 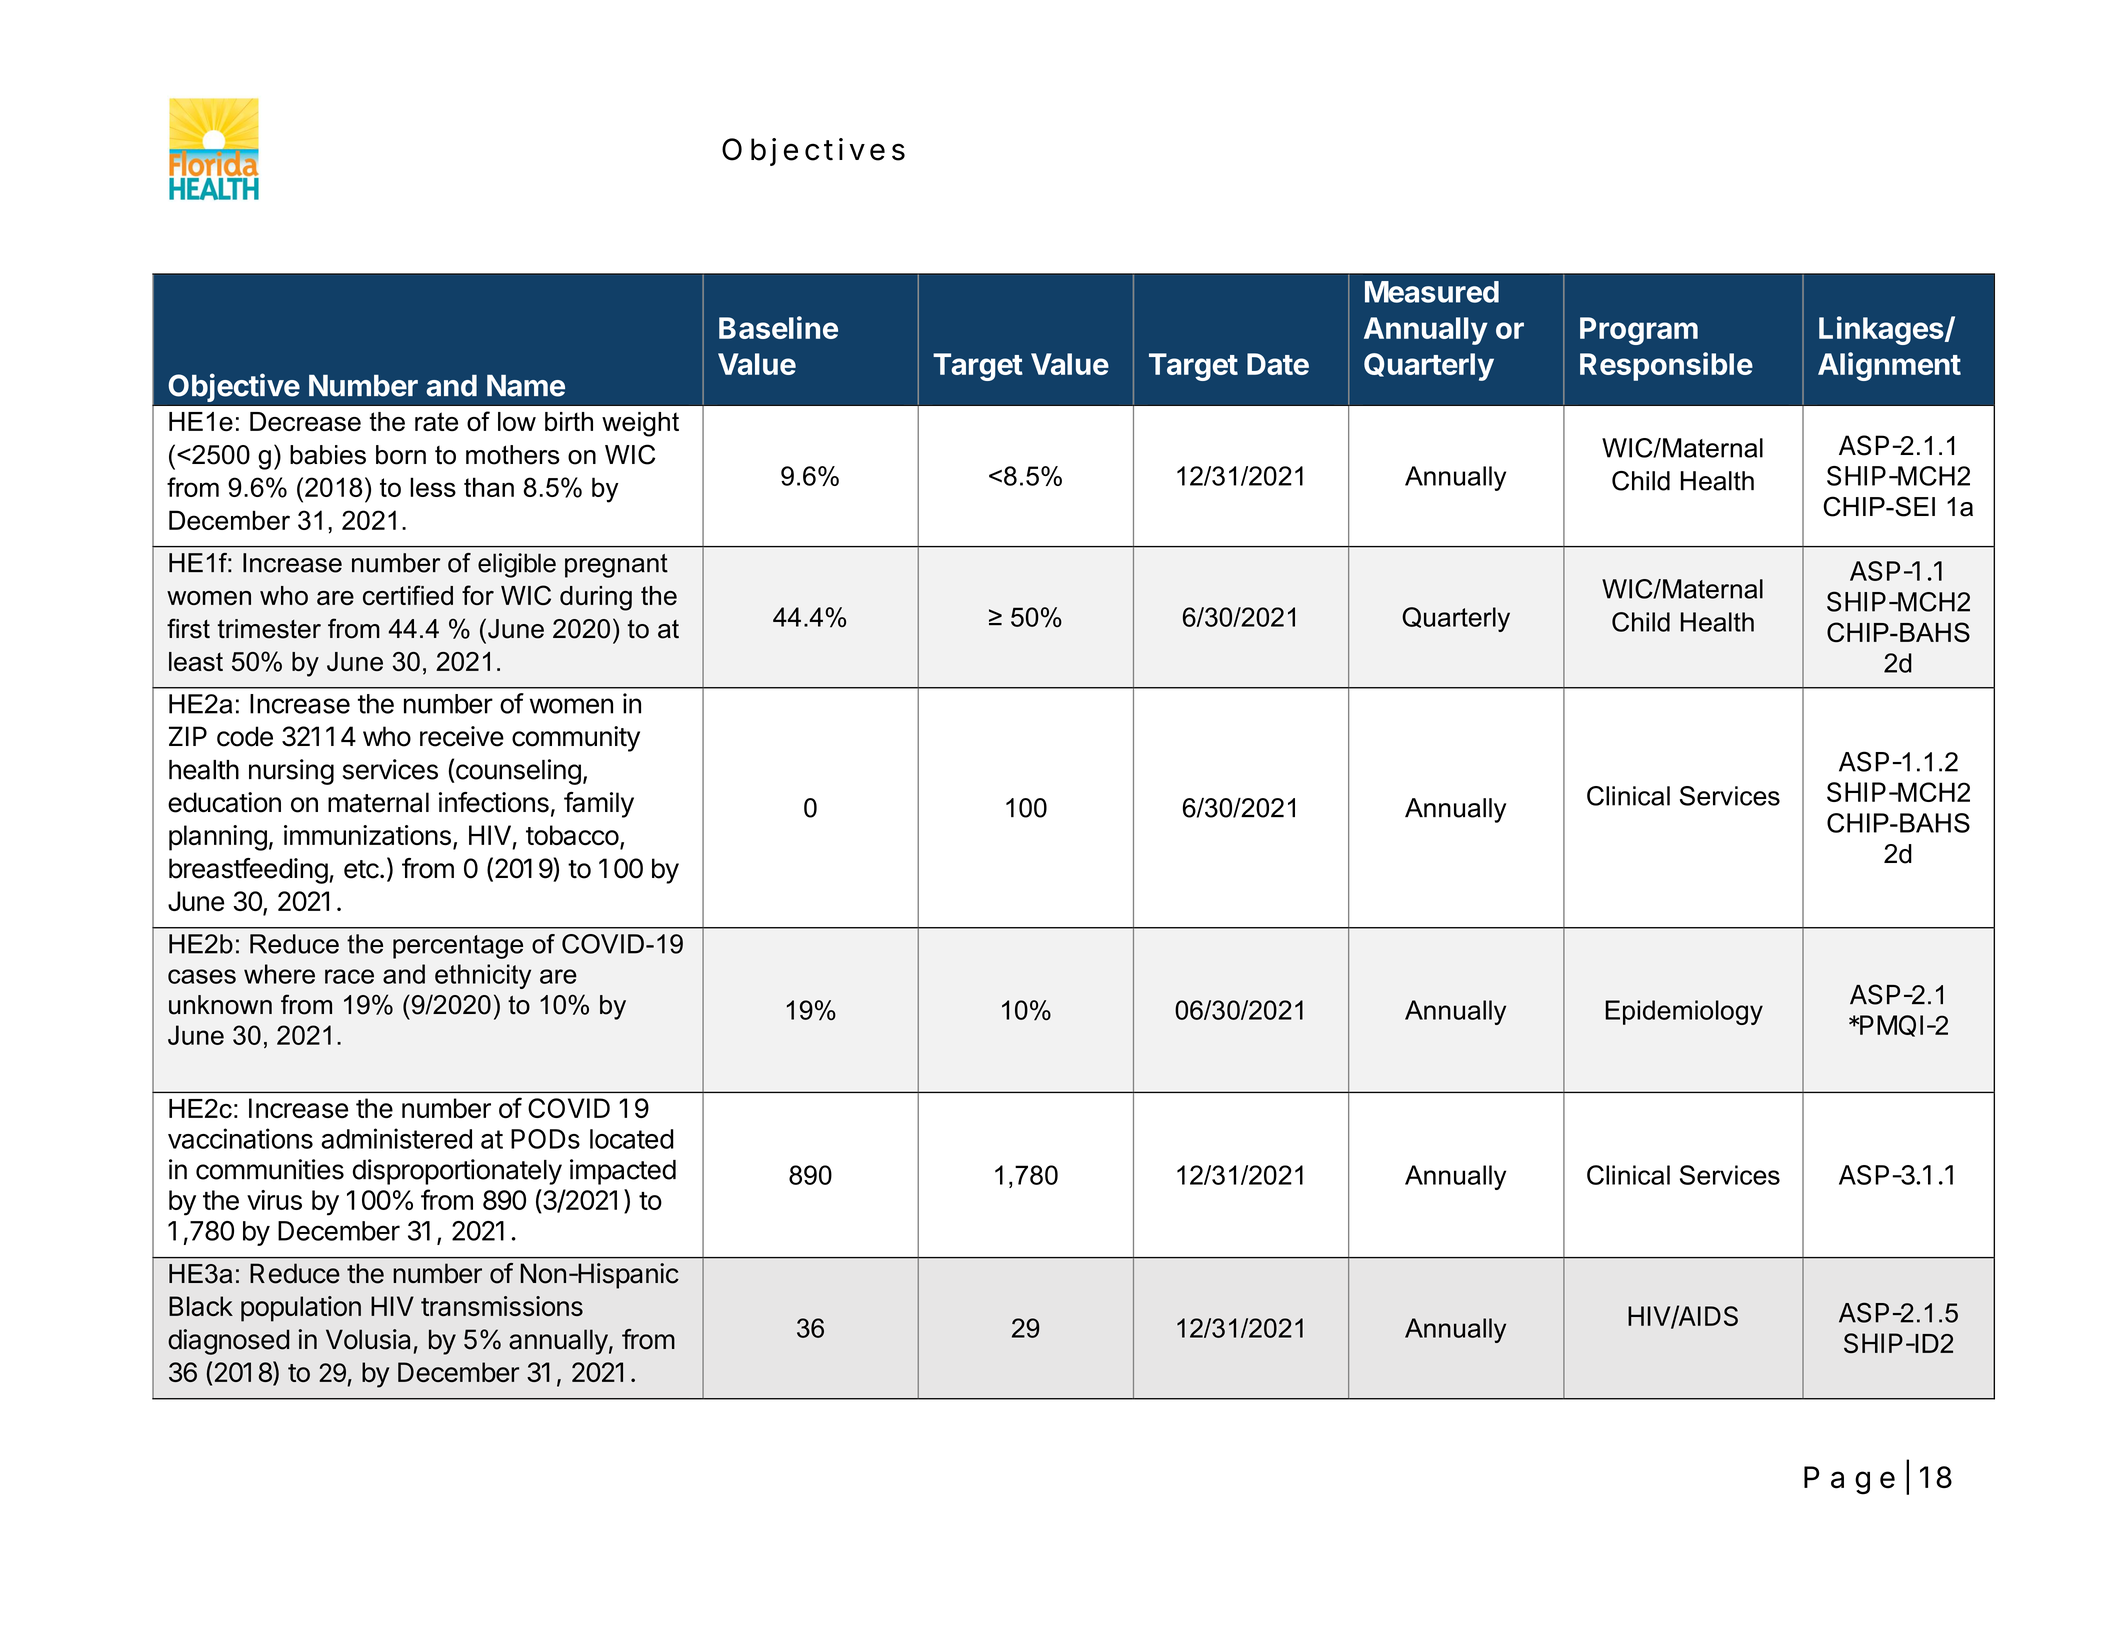 I want to click on disproportionately, so click(x=457, y=1172).
